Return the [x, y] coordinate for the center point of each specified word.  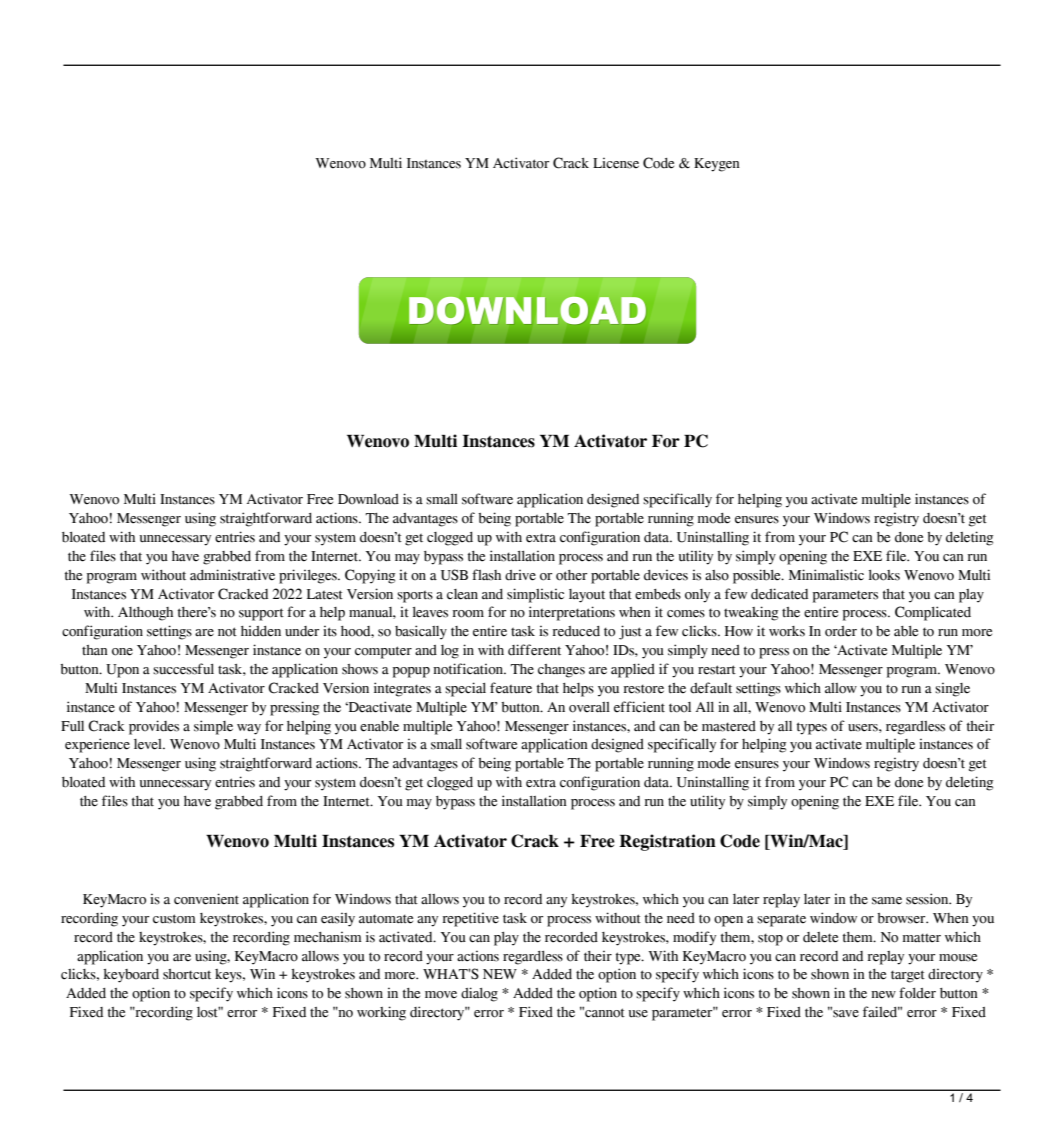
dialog [479, 994]
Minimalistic [826, 575]
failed [881, 1012]
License [616, 163]
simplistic [535, 595]
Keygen [717, 165]
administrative [232, 575]
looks [884, 575]
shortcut [187, 974]
